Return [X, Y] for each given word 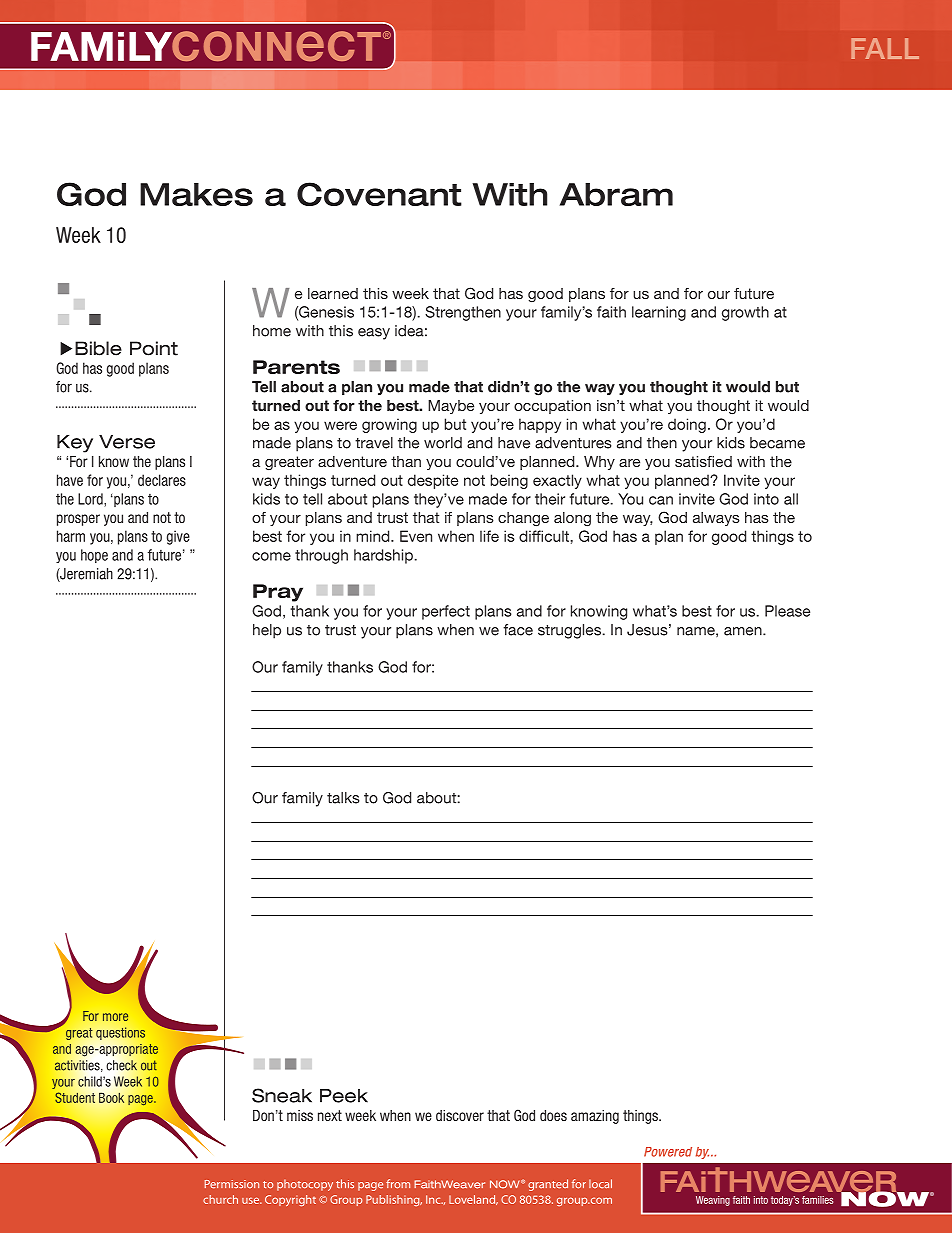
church [220, 1199]
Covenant [379, 194]
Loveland [473, 1200]
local [600, 1183]
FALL [885, 48]
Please [787, 611]
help [267, 631]
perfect [446, 612]
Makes [196, 194]
